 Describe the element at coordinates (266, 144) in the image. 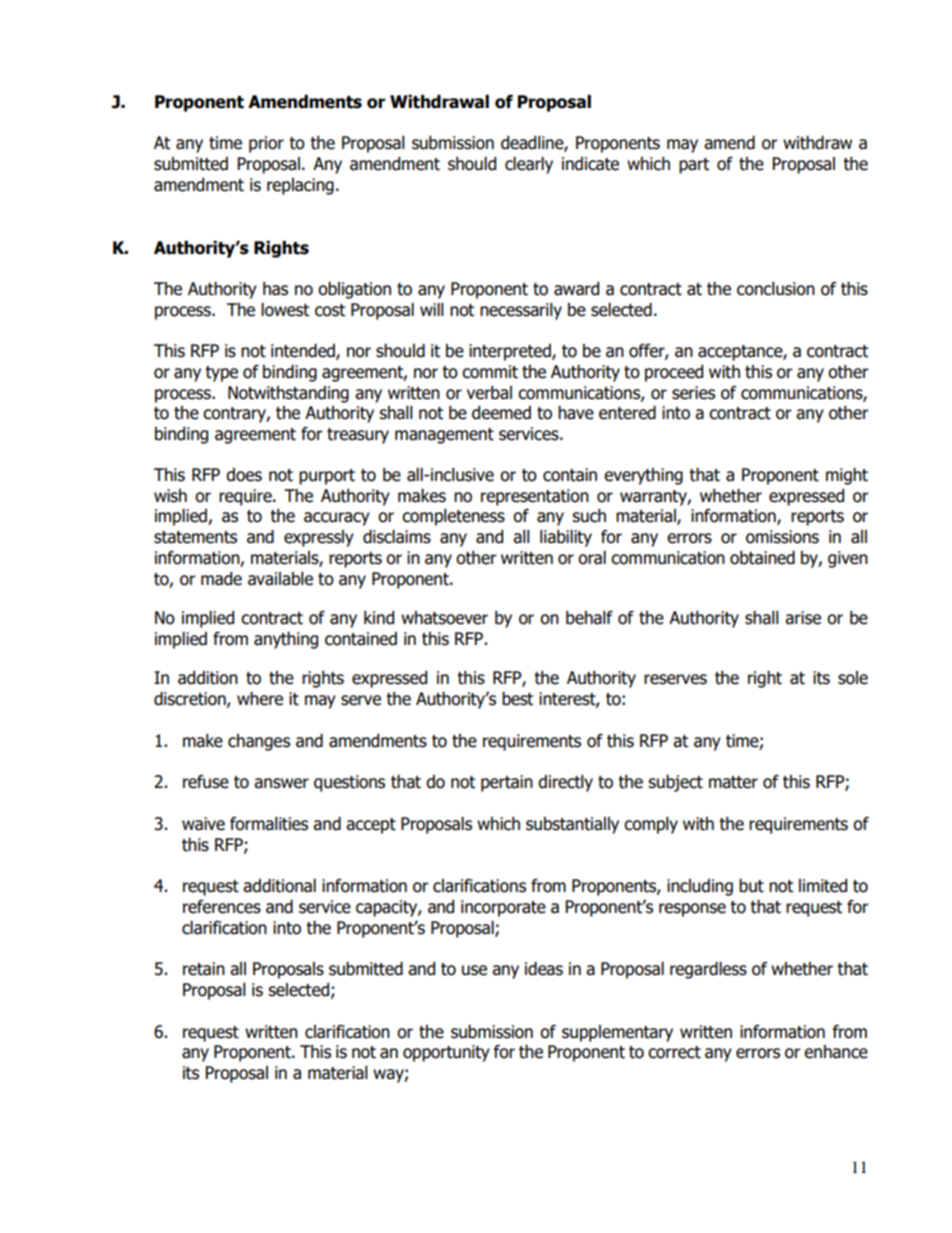

I see `prior` at that location.
